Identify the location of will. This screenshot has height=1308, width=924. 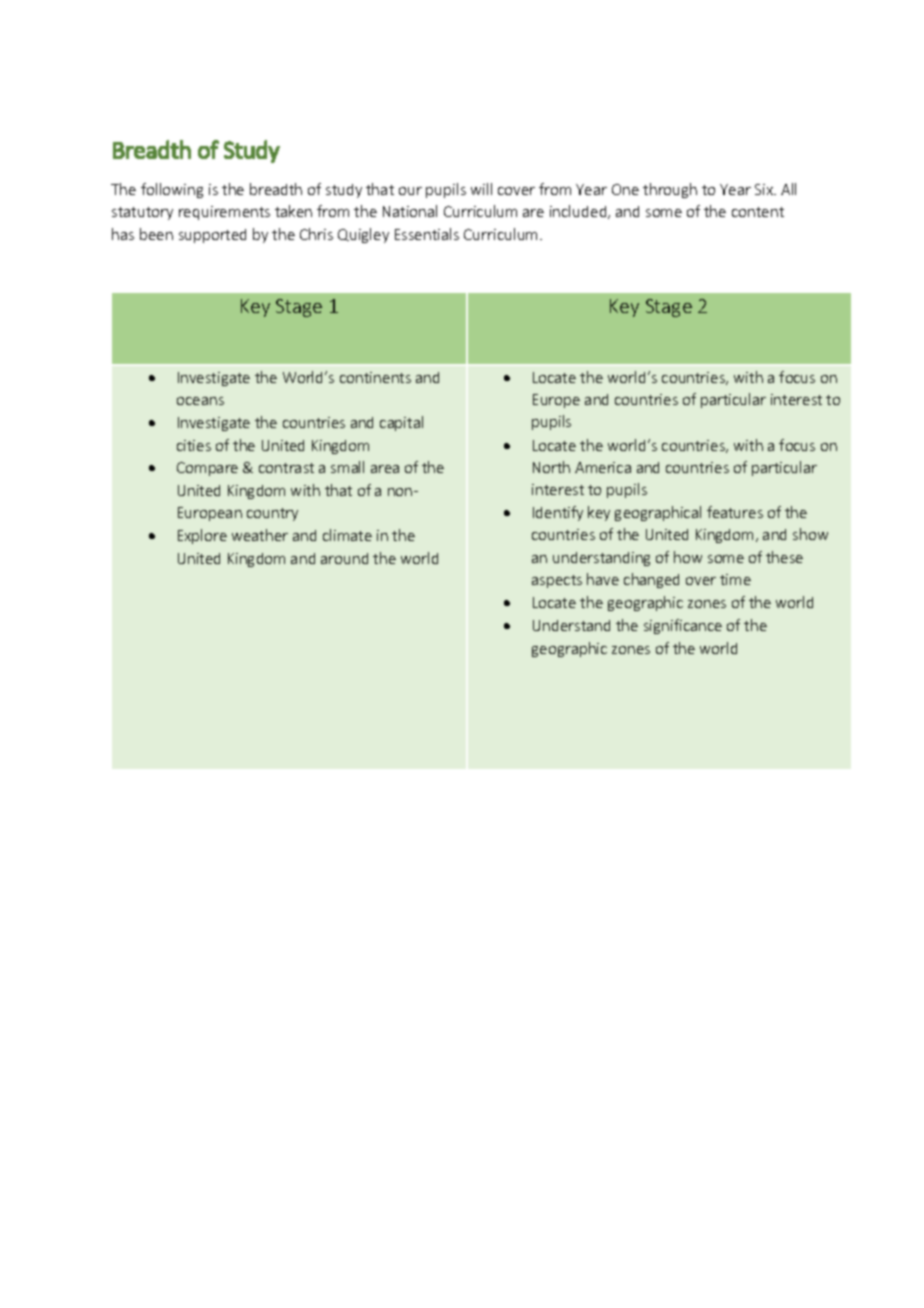
(481, 189).
